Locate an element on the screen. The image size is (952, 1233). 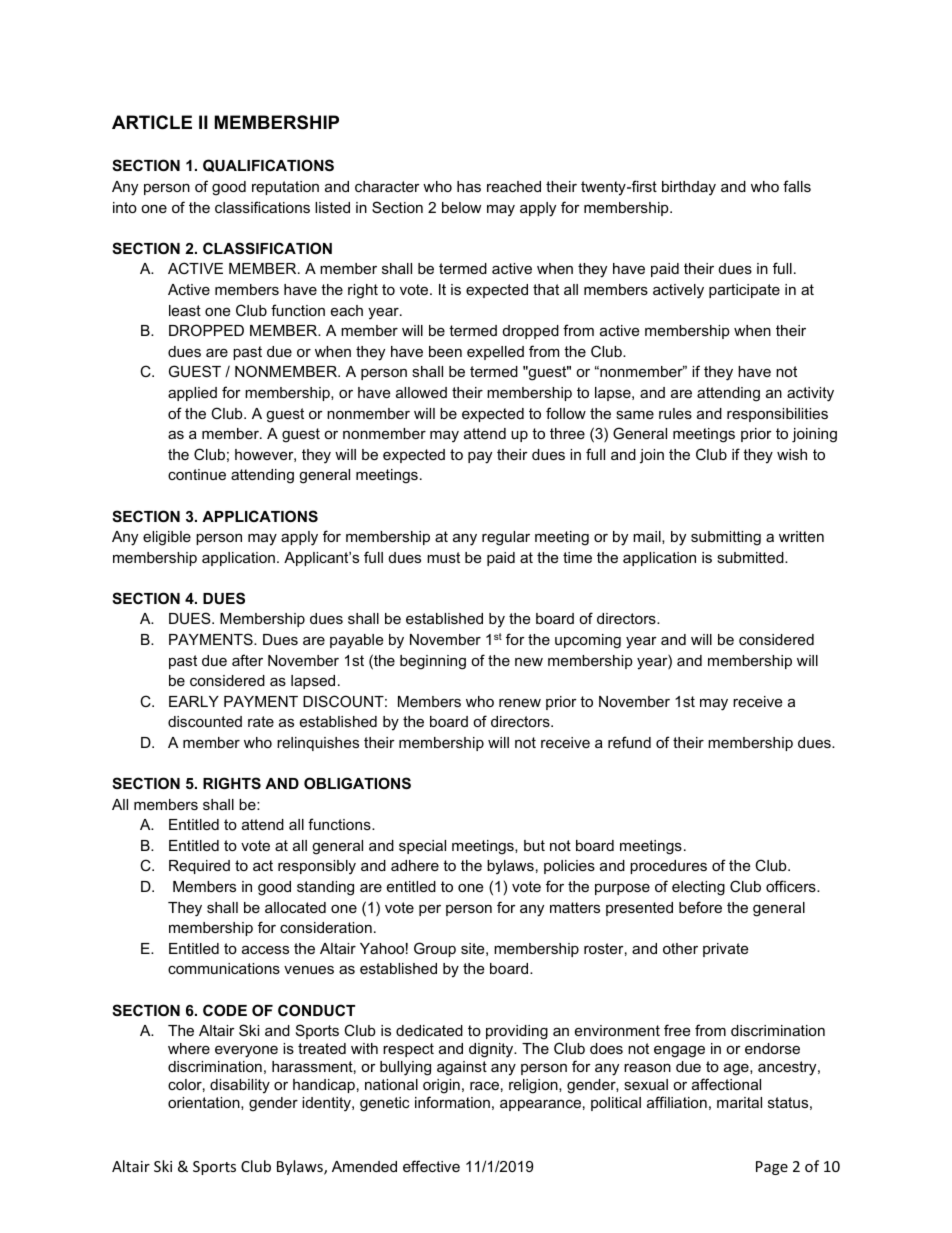
birthday is located at coordinates (689, 188).
